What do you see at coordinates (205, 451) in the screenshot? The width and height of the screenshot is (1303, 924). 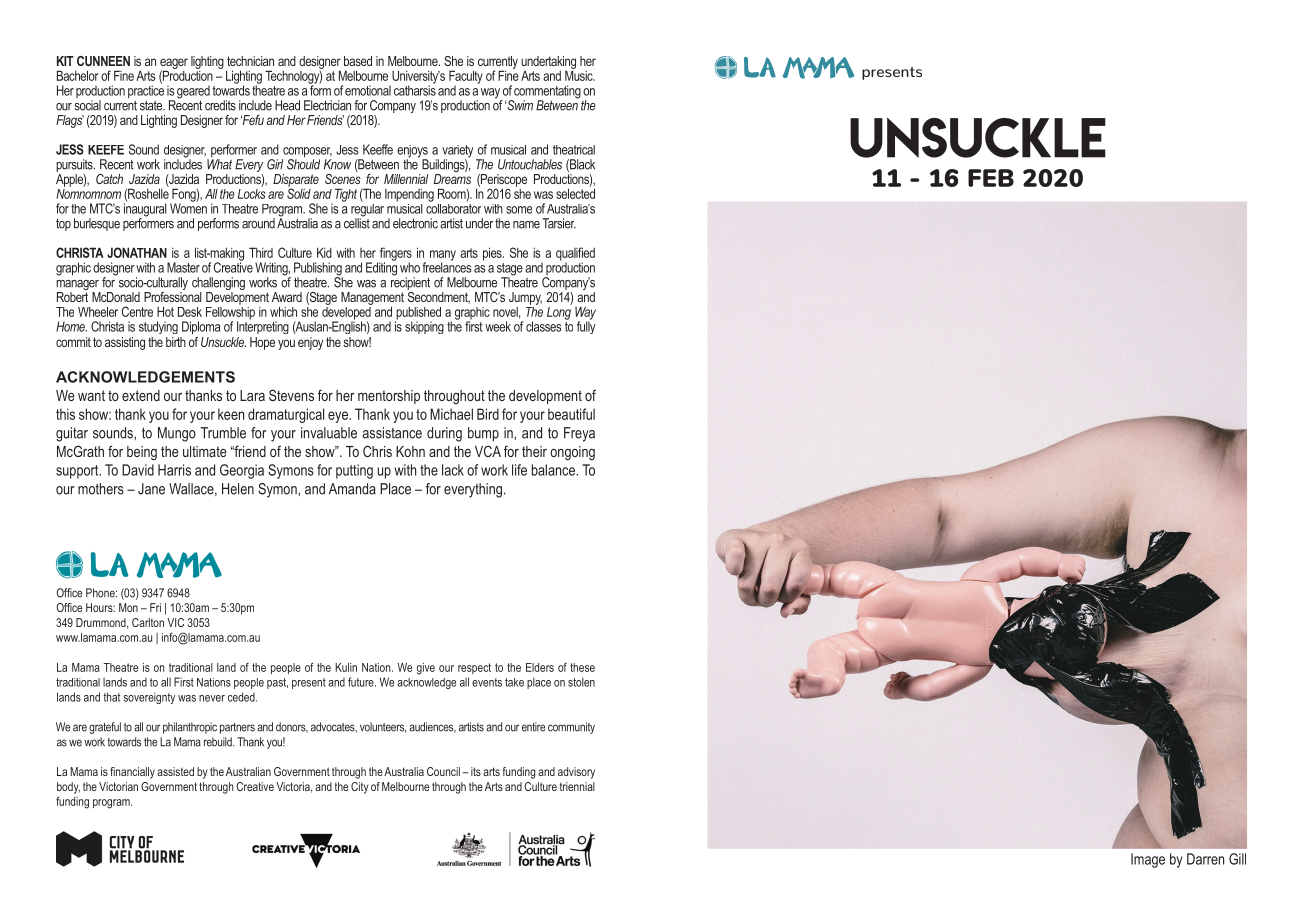 I see `ultimate` at bounding box center [205, 451].
